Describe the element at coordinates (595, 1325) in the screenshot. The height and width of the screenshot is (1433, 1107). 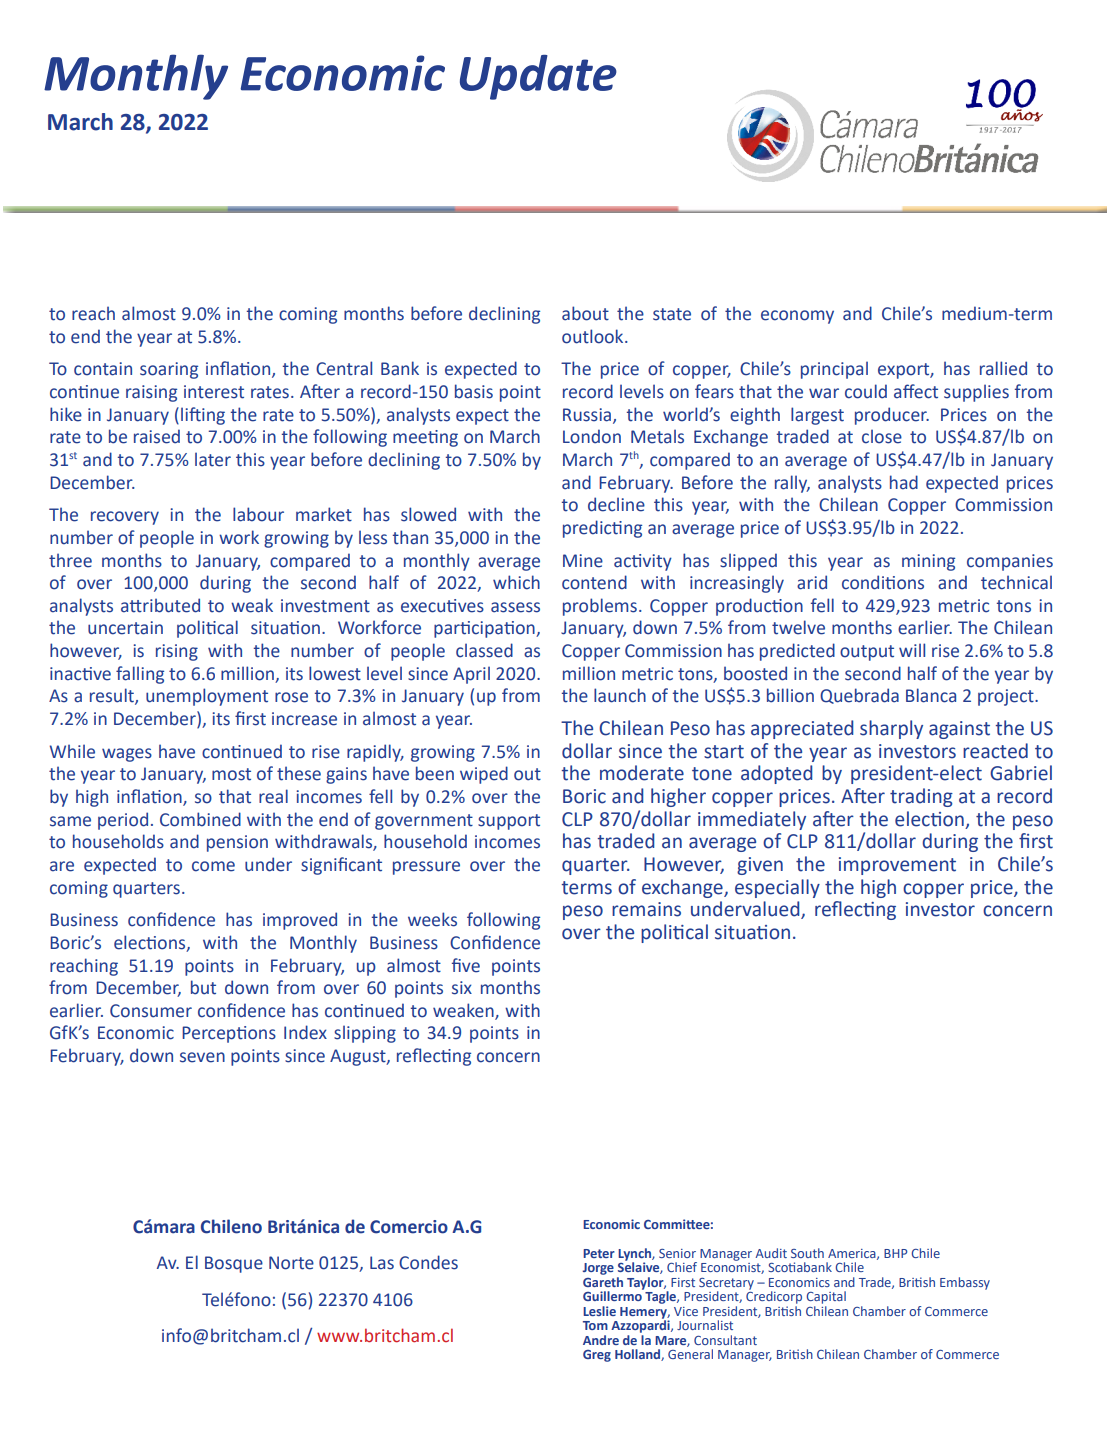
I see `Tom` at that location.
